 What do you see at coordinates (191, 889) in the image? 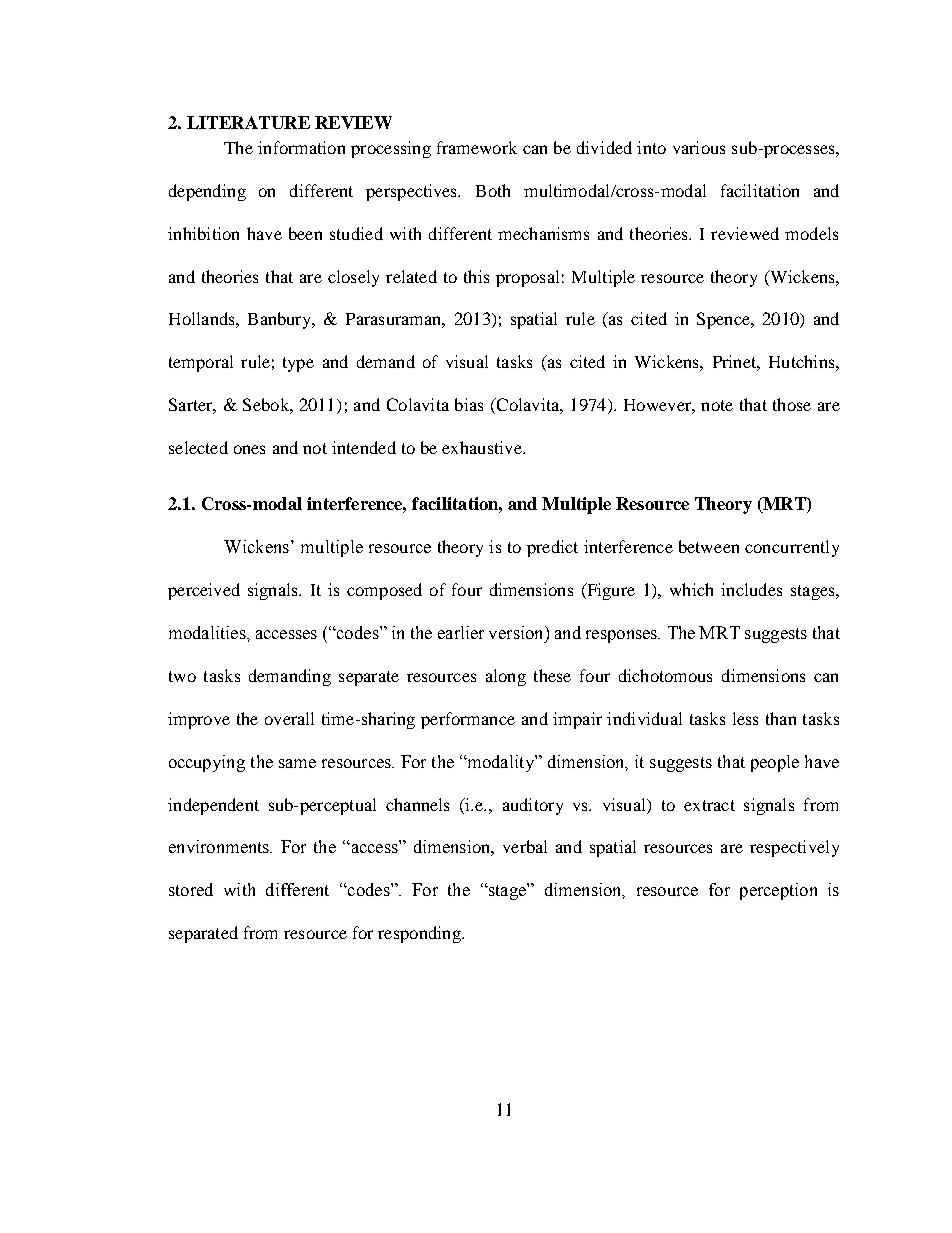
I see `stored` at bounding box center [191, 889].
